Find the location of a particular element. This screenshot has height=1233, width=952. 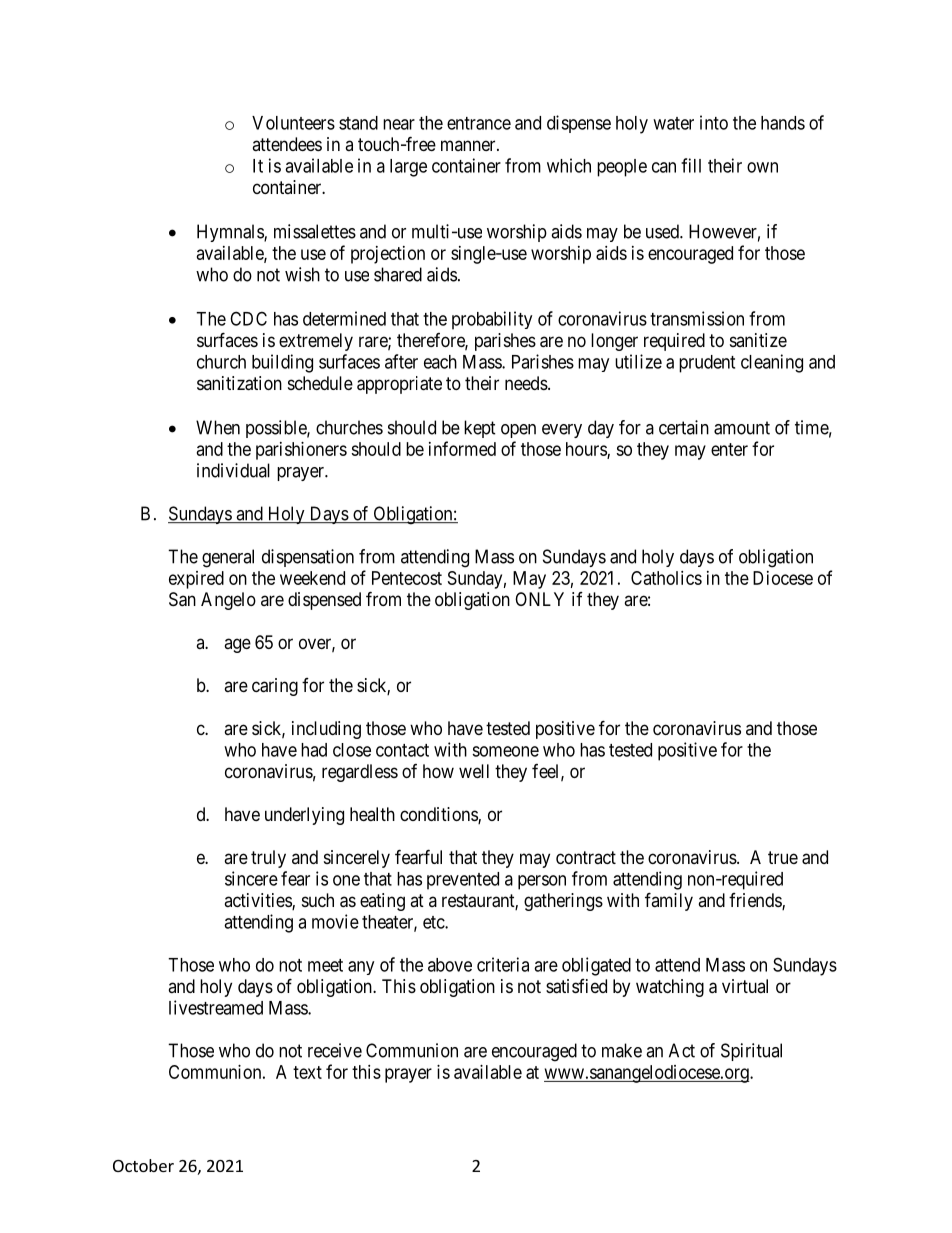

certain is located at coordinates (684, 427).
